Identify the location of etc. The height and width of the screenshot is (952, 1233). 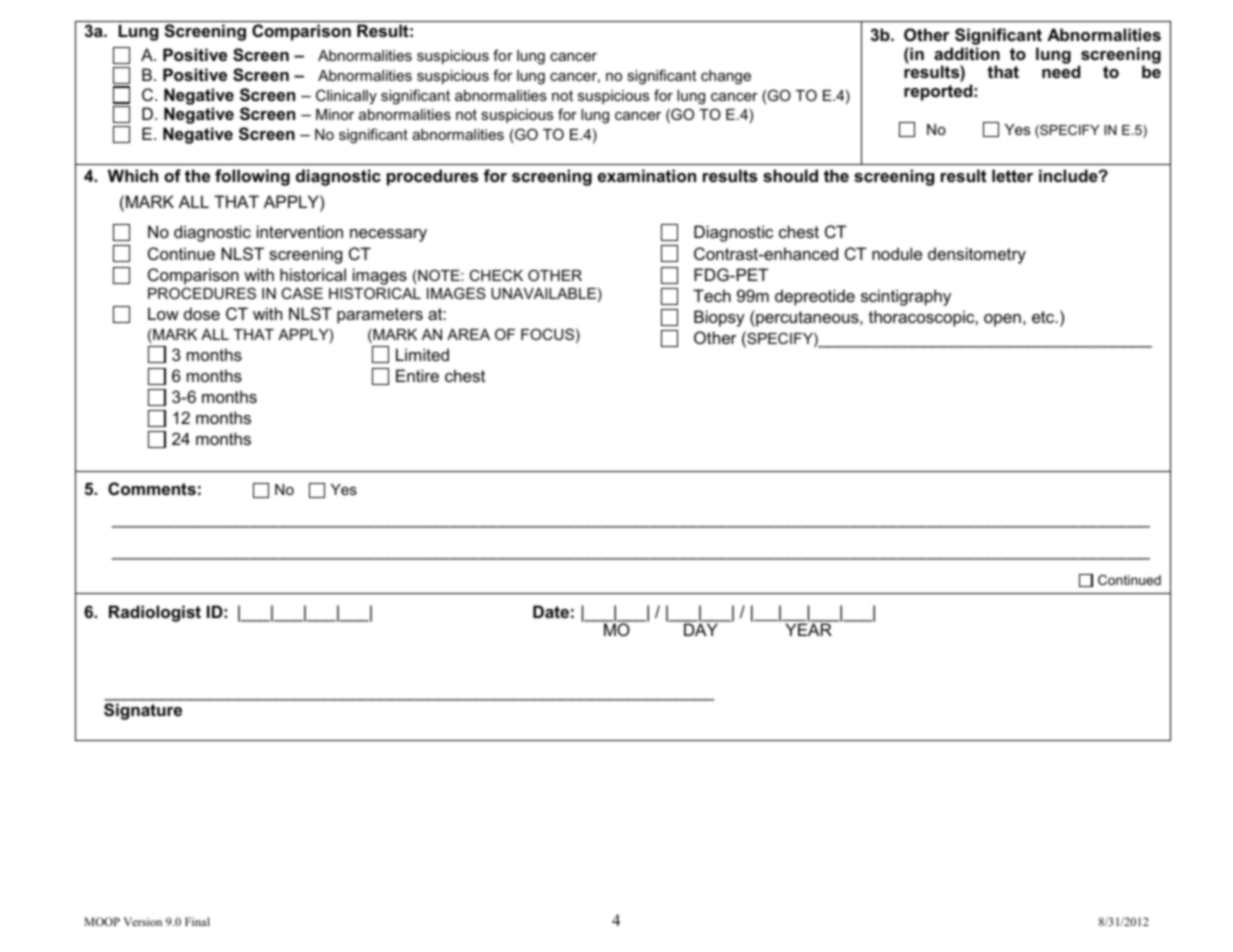
(1044, 317).
